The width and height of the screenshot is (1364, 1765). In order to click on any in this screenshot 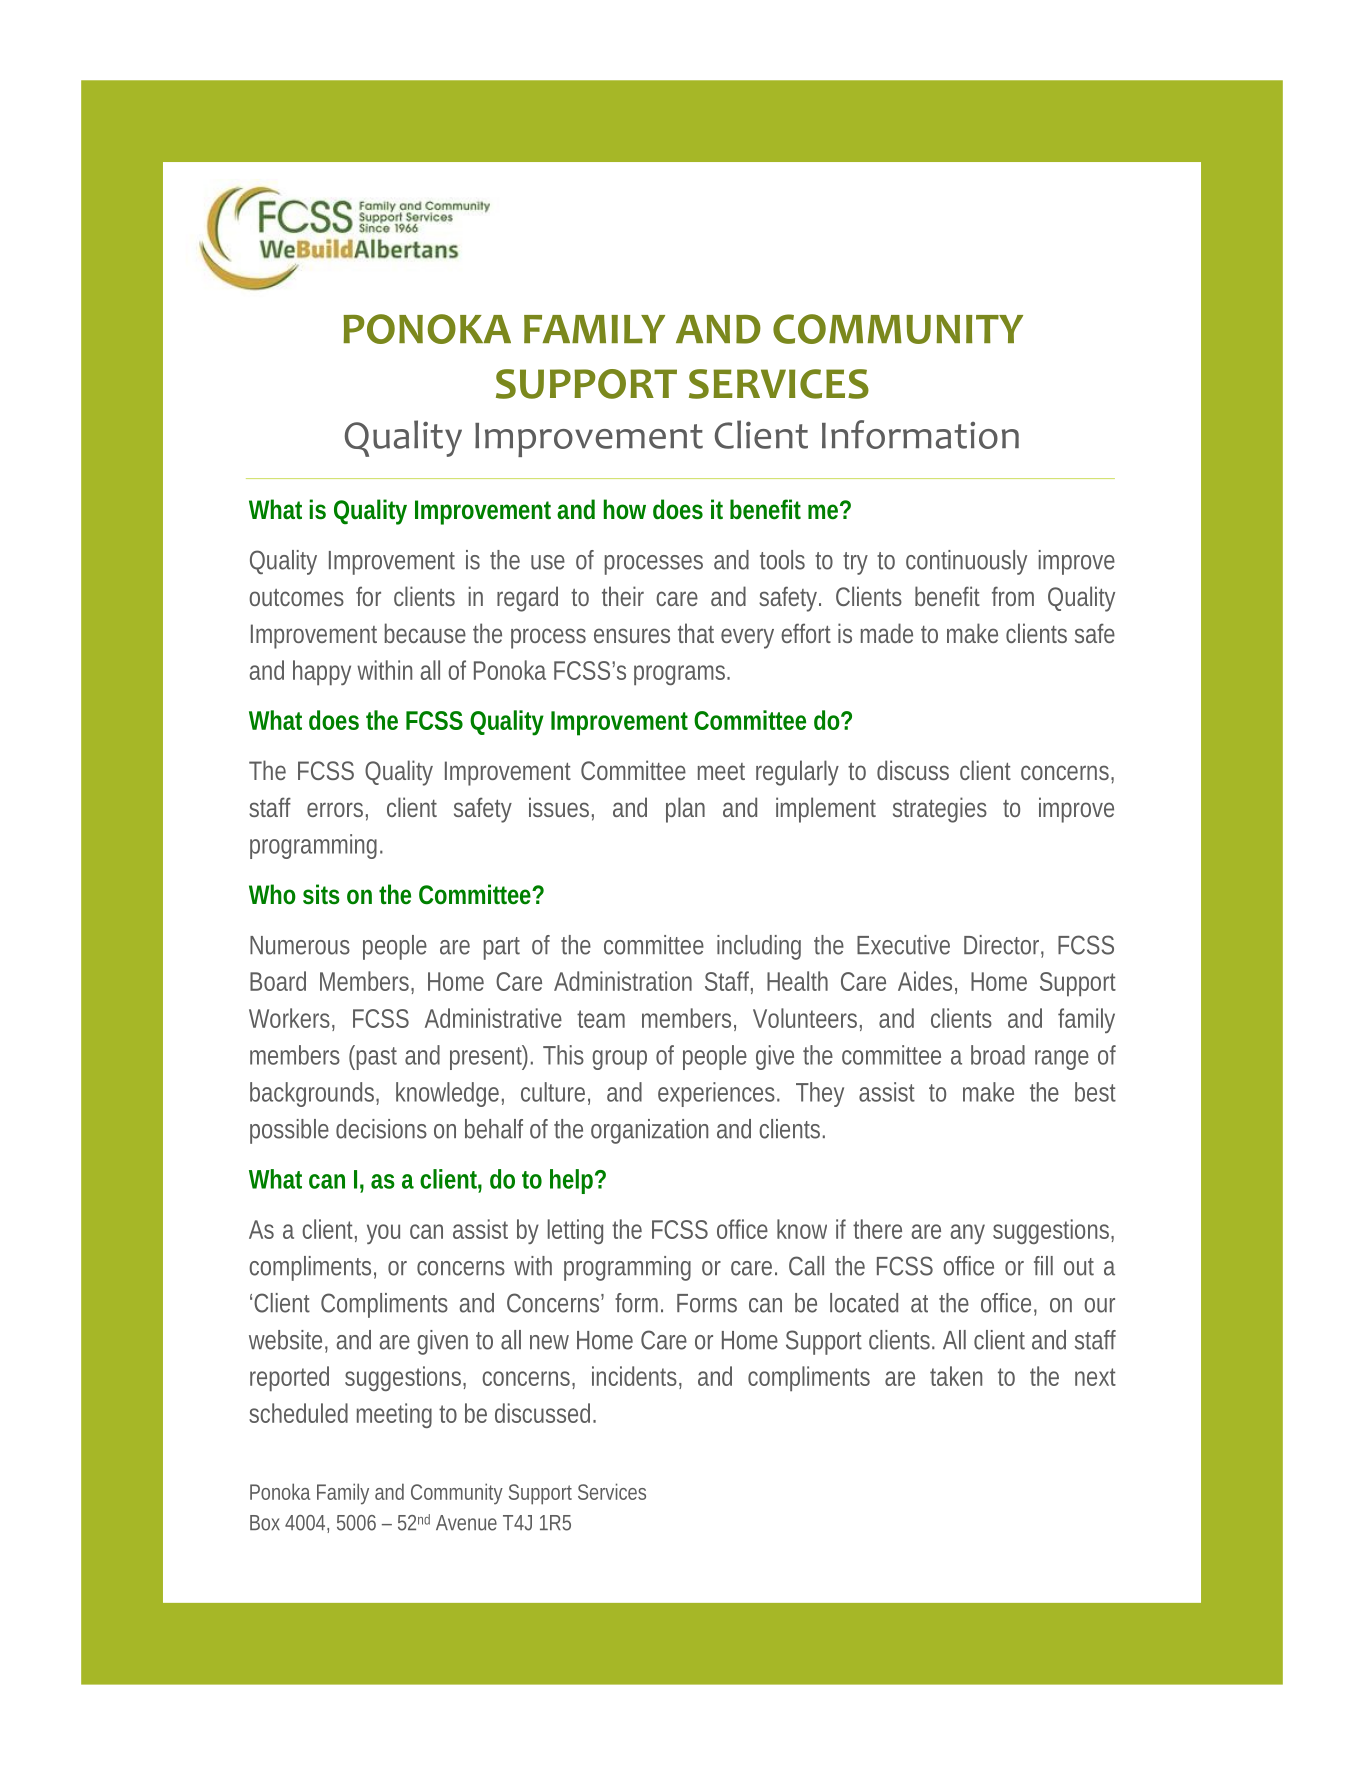, I will do `click(968, 1234)`.
